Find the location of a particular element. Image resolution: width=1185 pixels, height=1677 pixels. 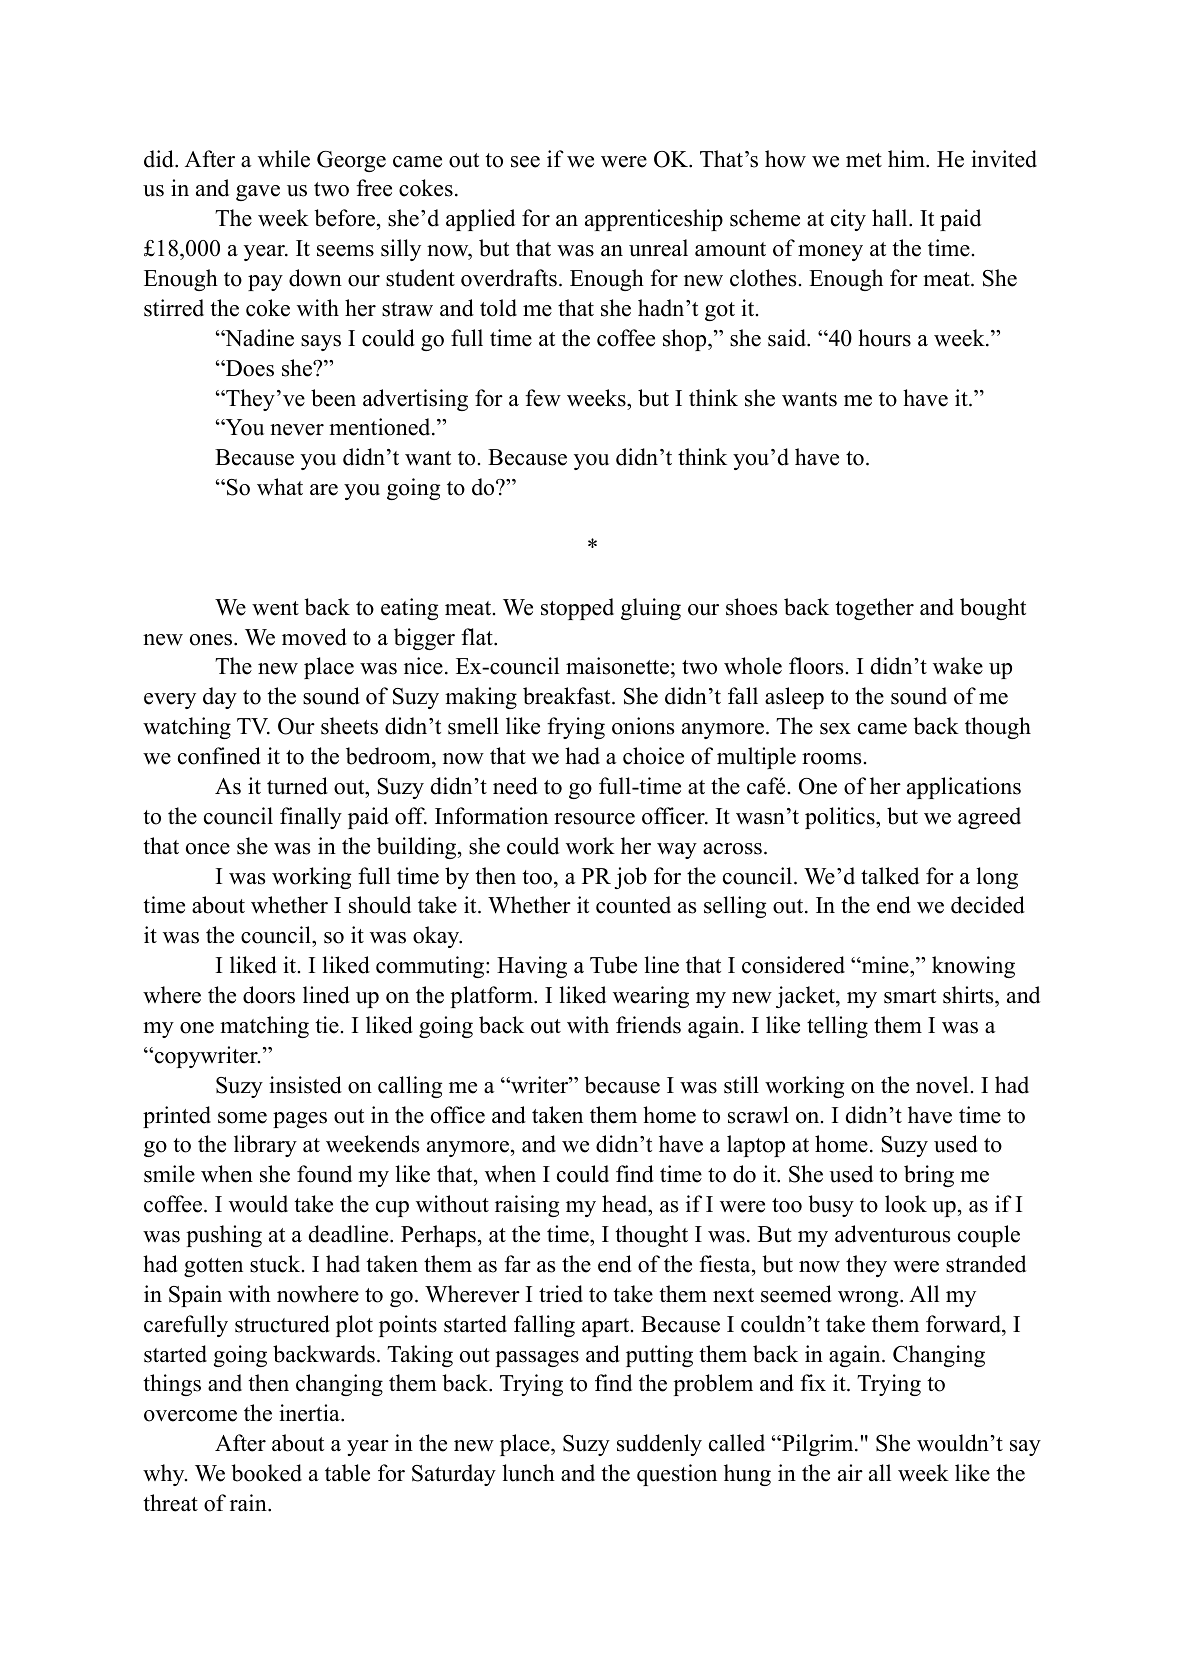

stopped is located at coordinates (577, 609).
